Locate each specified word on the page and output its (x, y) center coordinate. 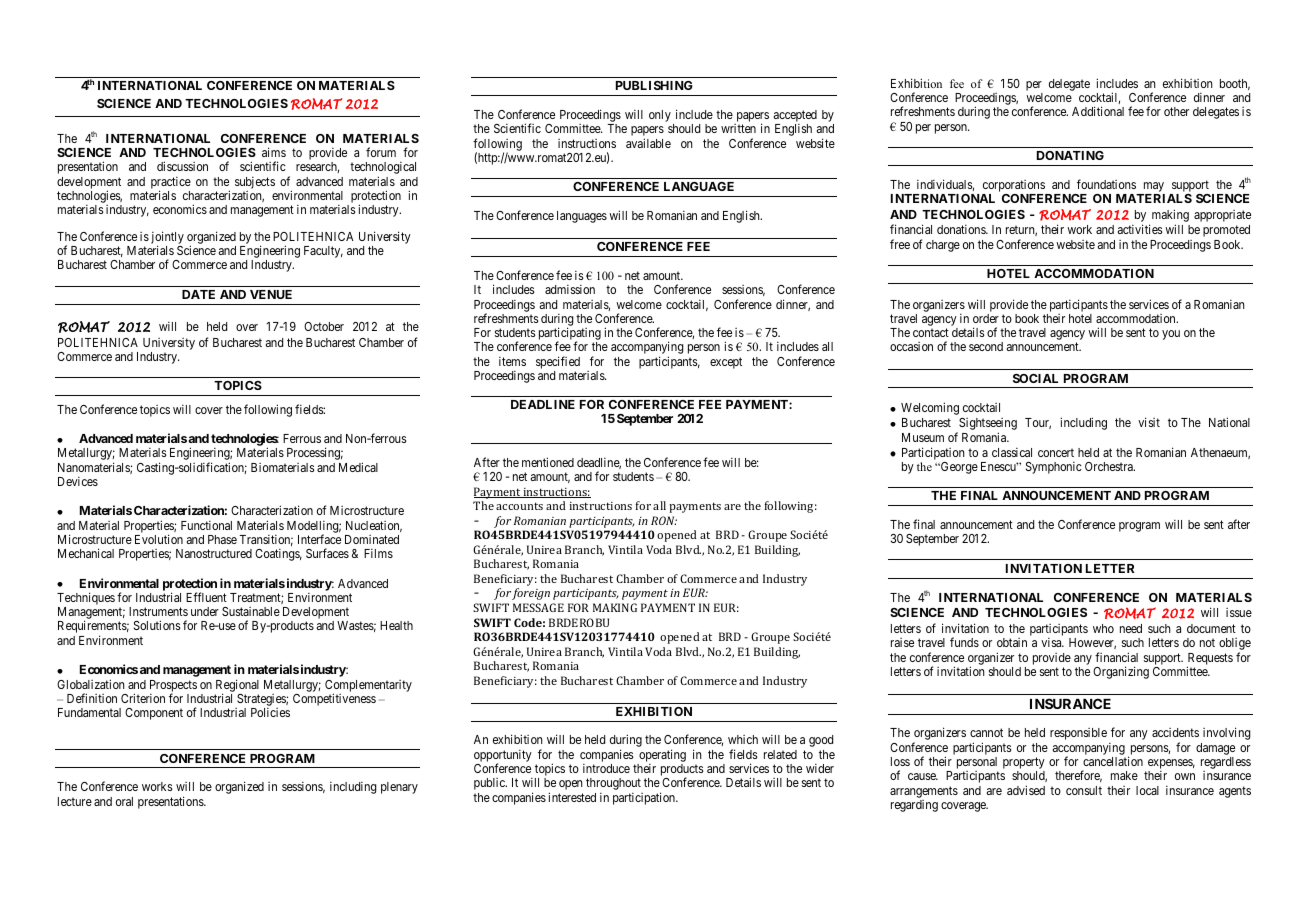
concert (1056, 452)
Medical (358, 467)
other (1176, 111)
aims (274, 152)
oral (124, 801)
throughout (613, 784)
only (660, 116)
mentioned (548, 462)
